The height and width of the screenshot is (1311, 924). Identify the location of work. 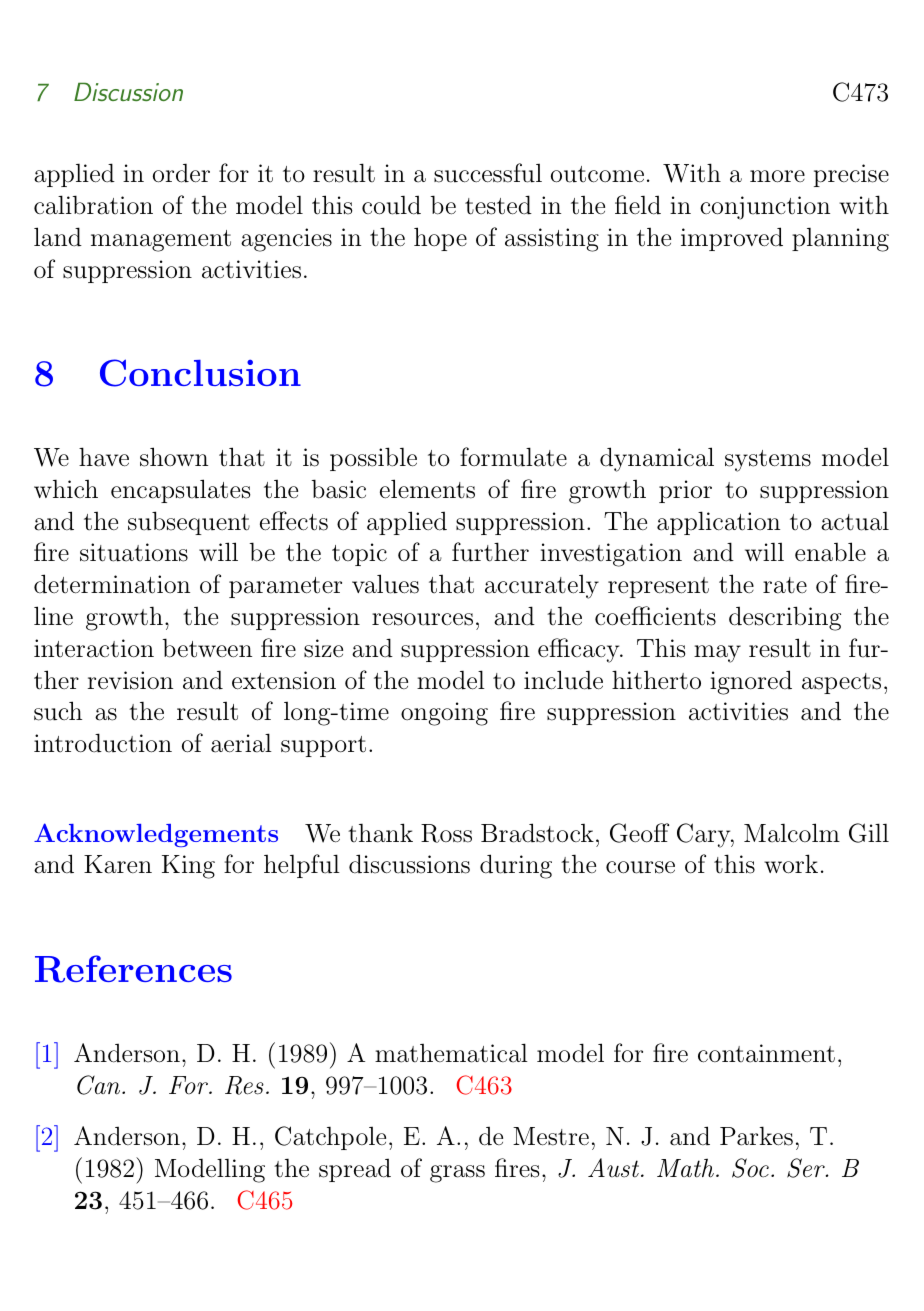
(791, 864).
